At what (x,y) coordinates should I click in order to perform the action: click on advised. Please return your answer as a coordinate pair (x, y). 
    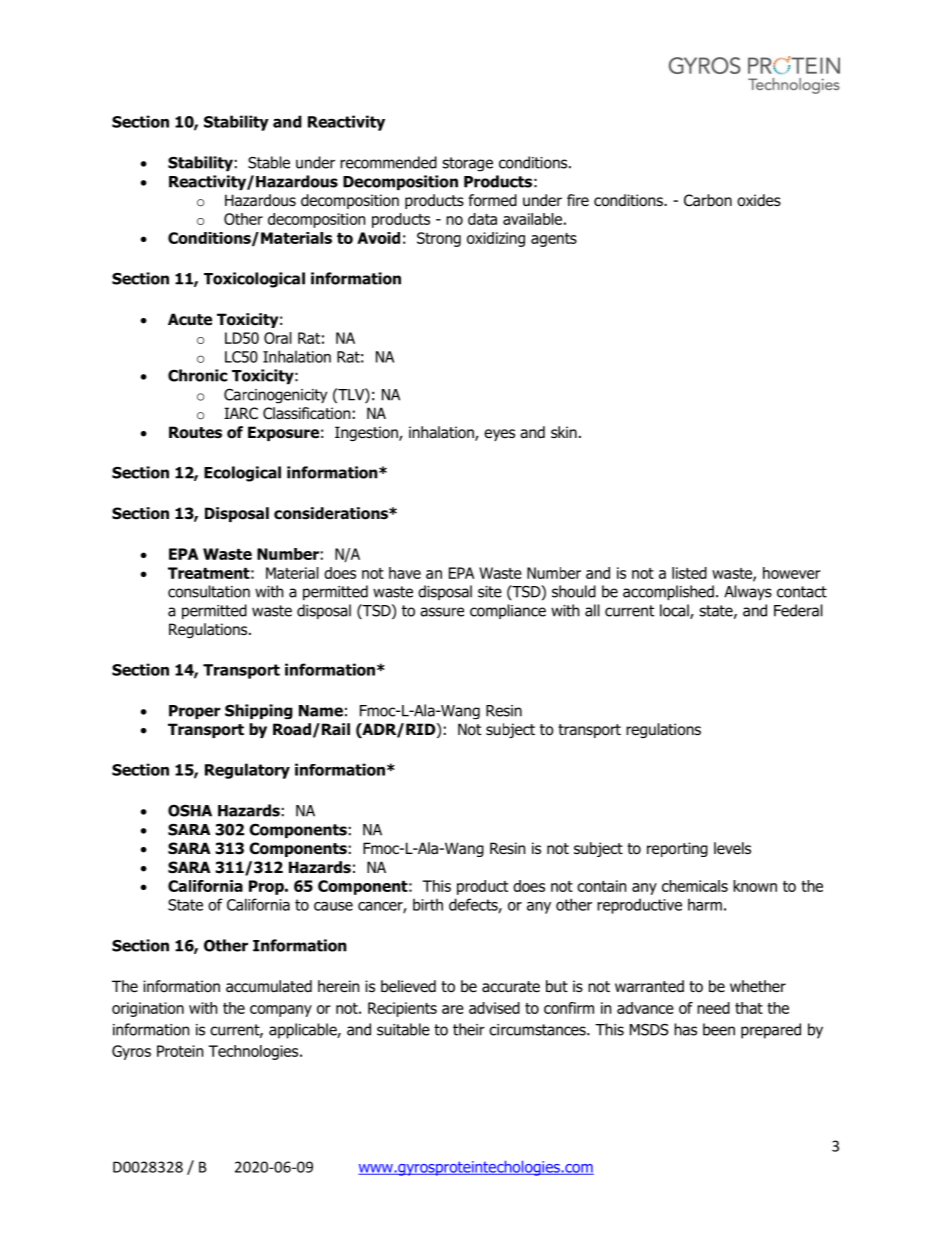
    Looking at the image, I should click on (494, 1008).
